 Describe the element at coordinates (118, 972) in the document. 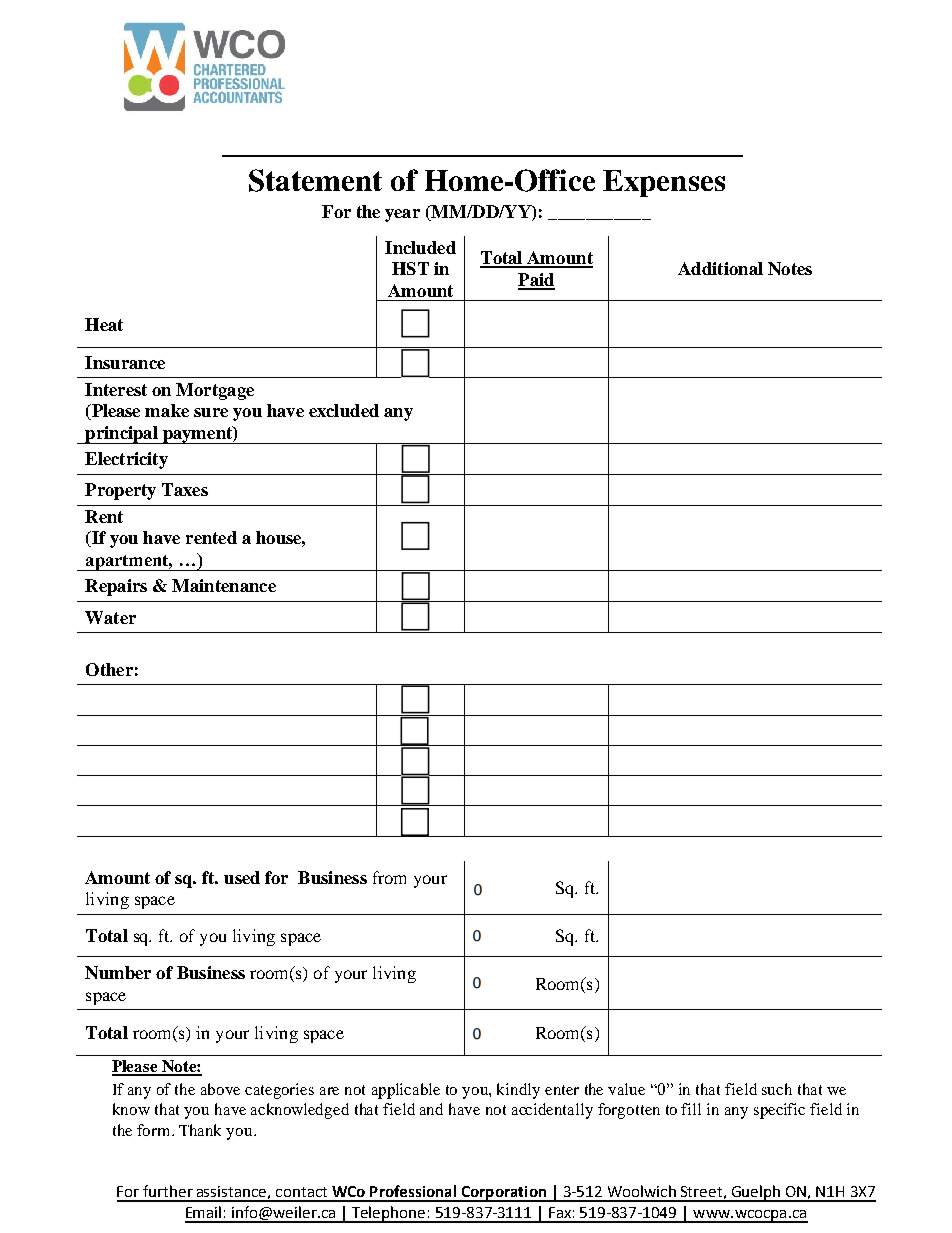

I see `Number` at that location.
